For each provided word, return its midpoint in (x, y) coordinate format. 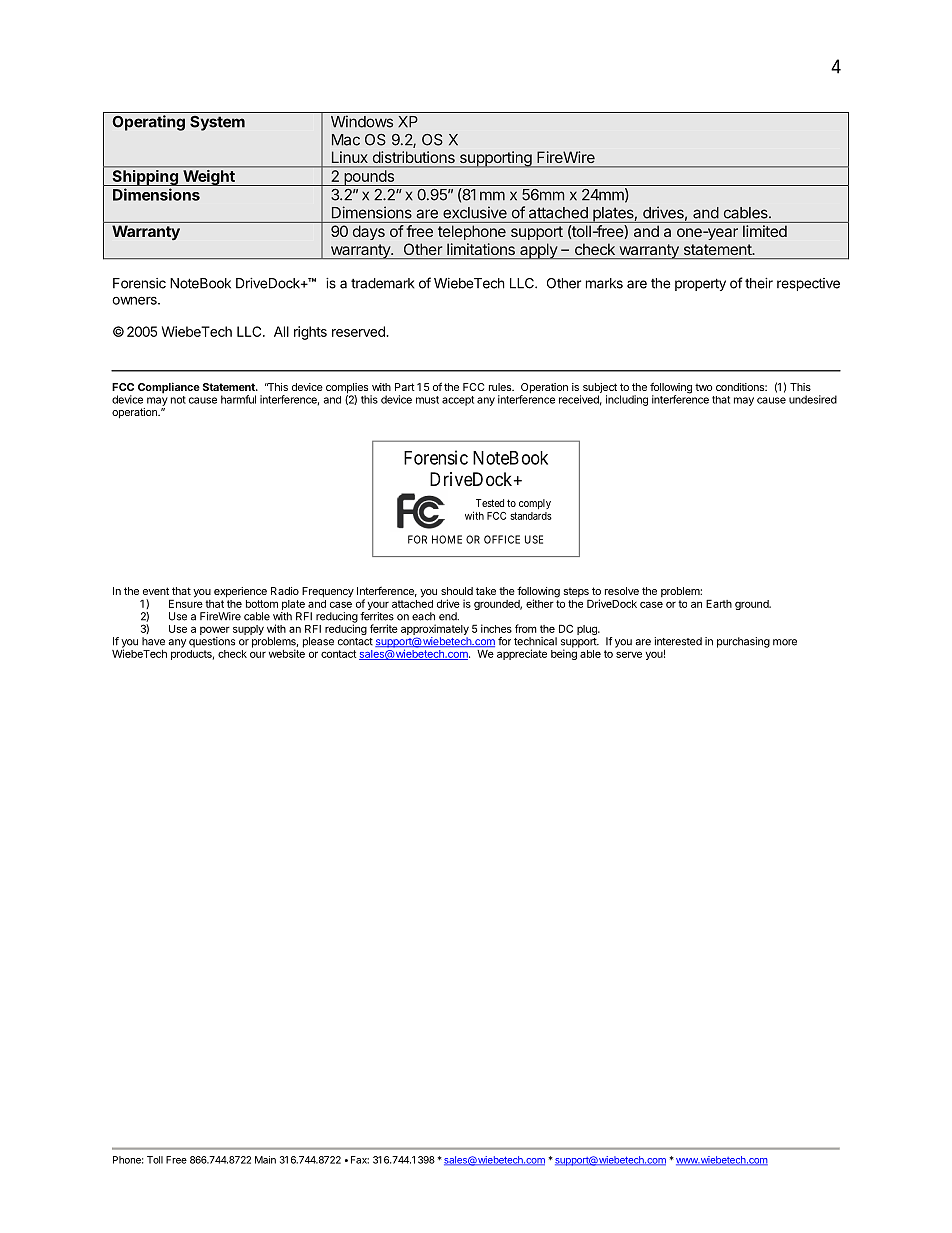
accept (458, 401)
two (703, 387)
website (287, 652)
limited (765, 231)
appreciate (522, 654)
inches (496, 628)
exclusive (475, 212)
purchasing (743, 642)
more (785, 642)
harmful (238, 399)
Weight (209, 178)
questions (212, 642)
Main (265, 1160)
